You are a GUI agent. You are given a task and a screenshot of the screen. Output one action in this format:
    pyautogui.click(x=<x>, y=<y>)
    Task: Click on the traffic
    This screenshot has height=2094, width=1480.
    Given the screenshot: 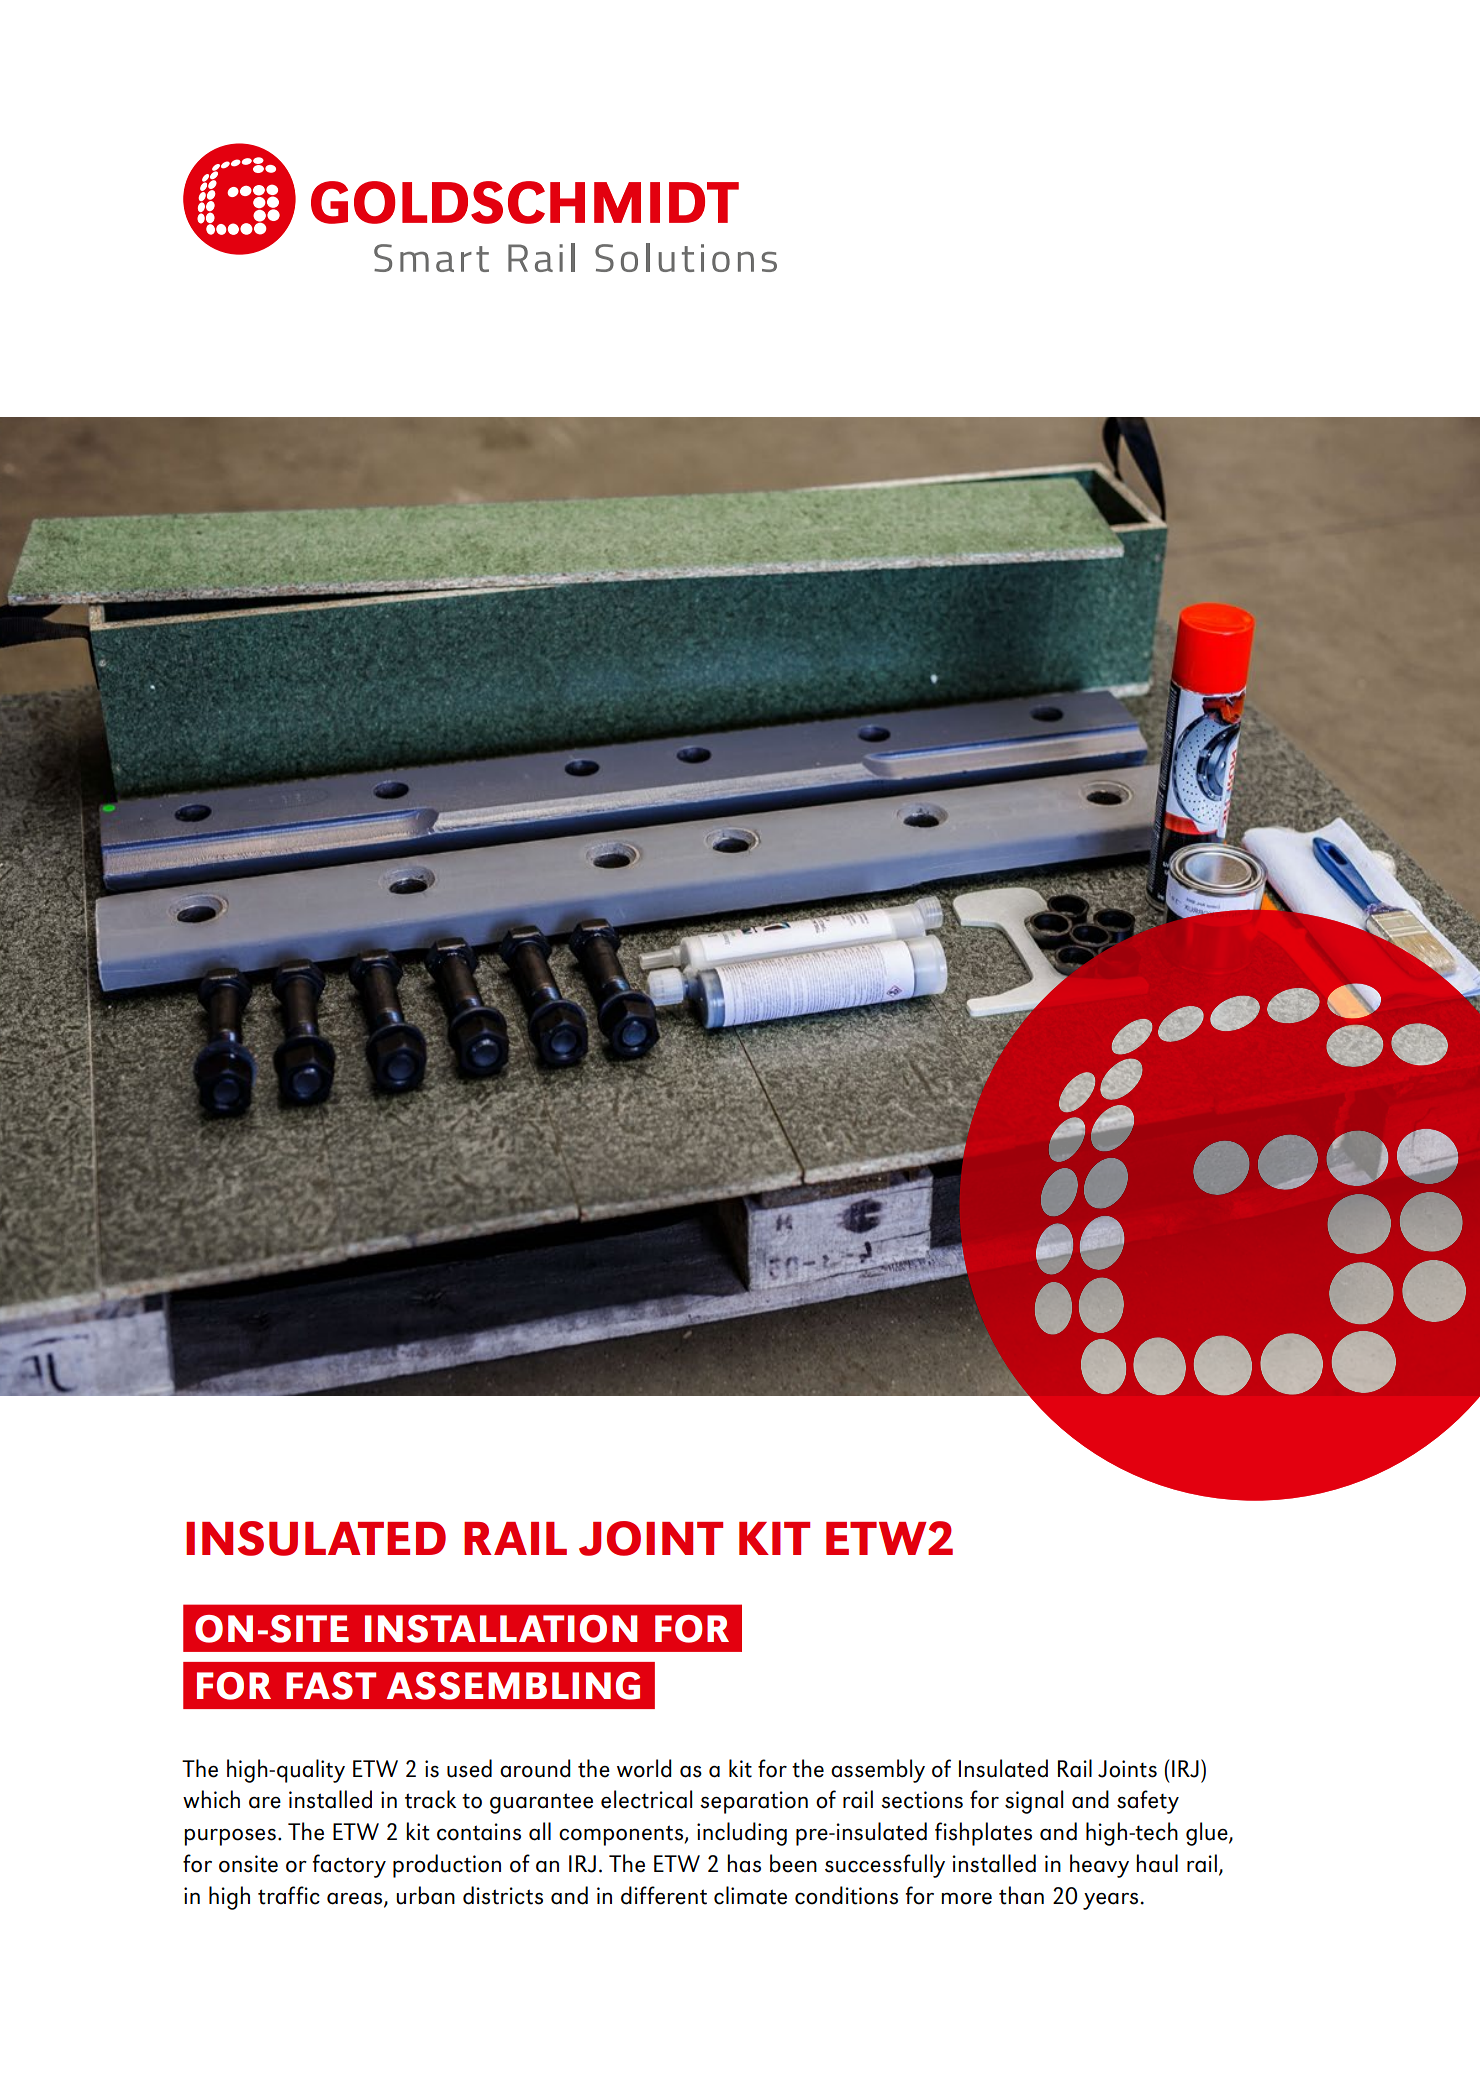 What is the action you would take?
    pyautogui.click(x=289, y=1895)
